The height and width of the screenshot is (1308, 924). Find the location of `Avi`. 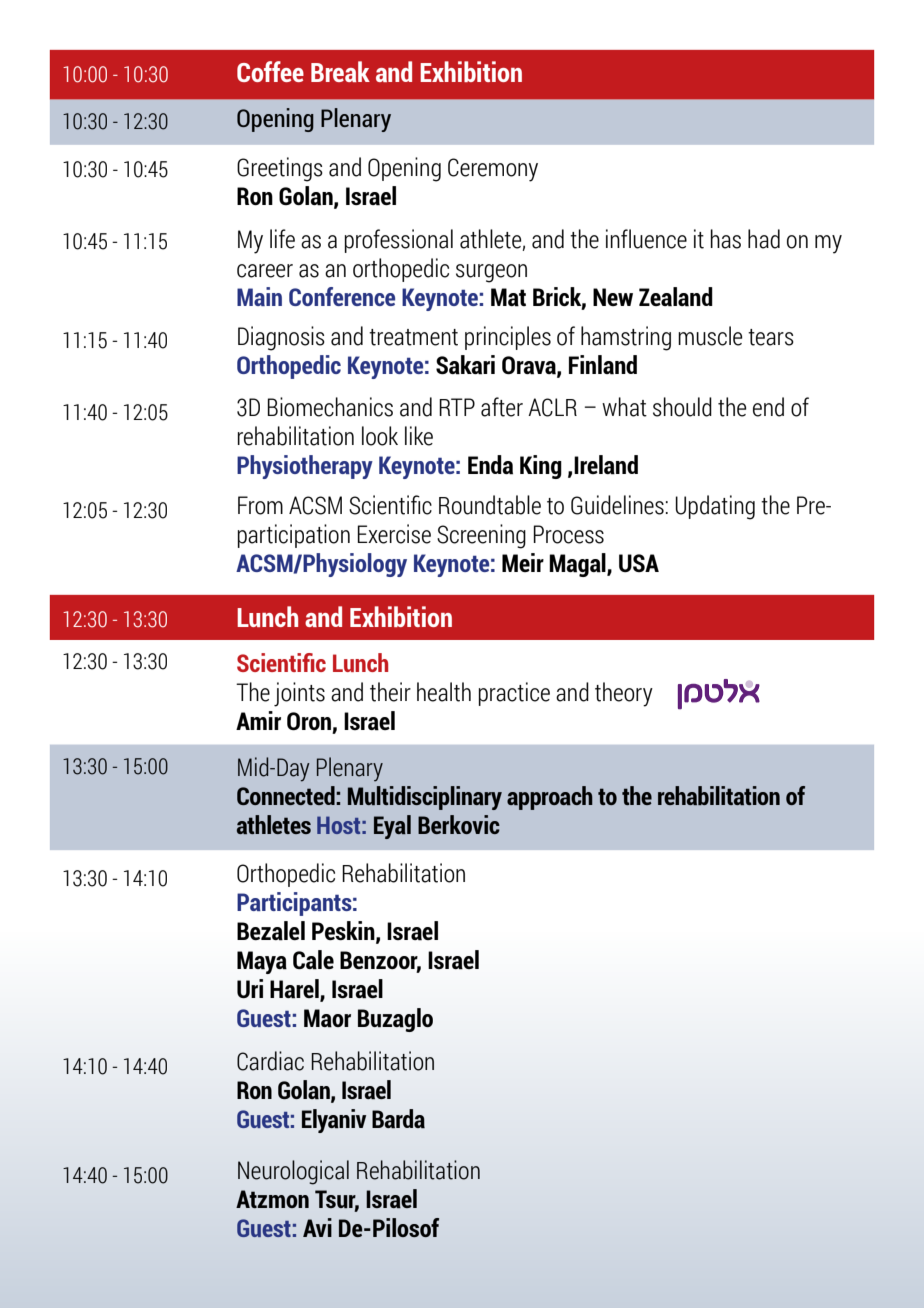

Avi is located at coordinates (317, 1227).
